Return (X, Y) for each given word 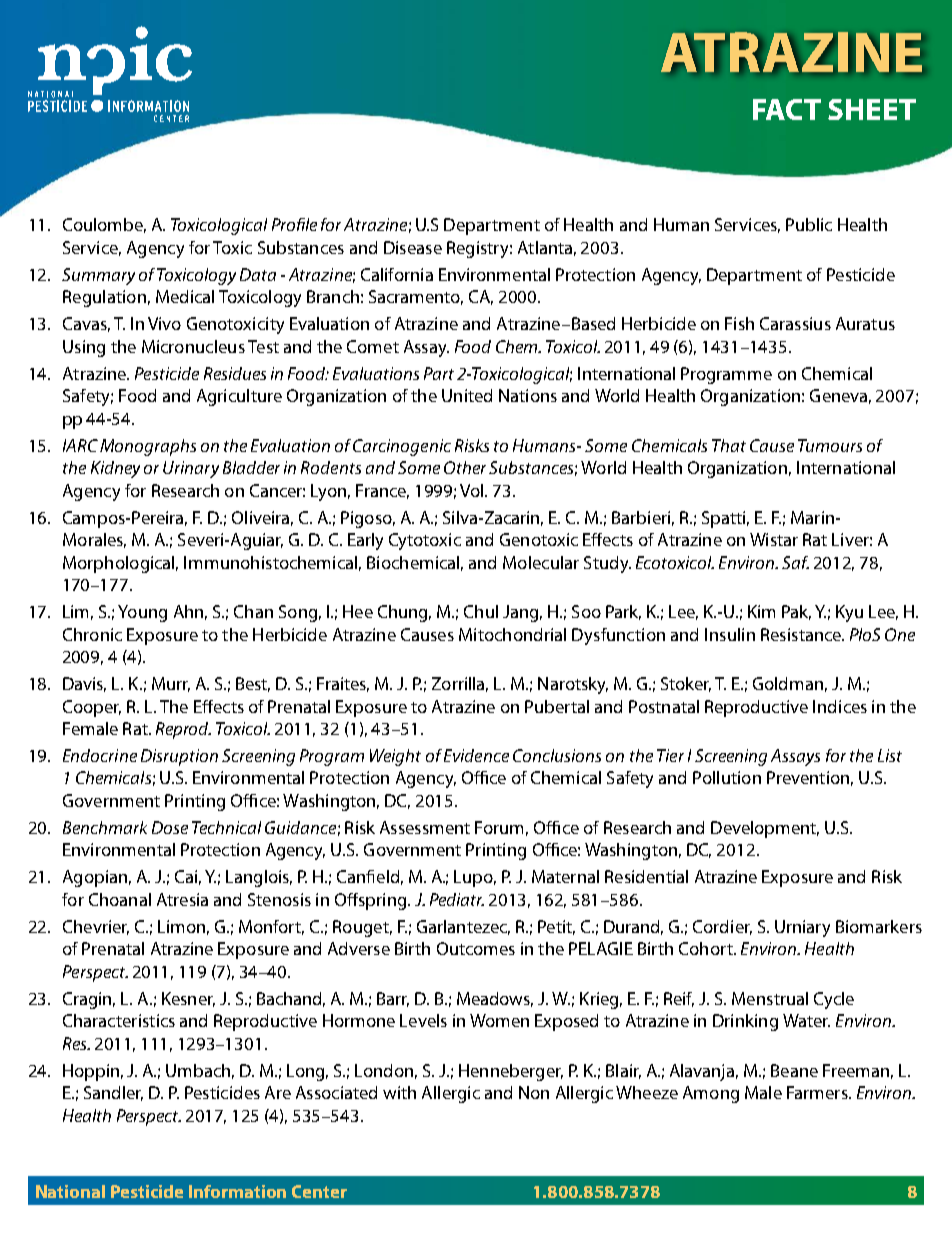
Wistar (774, 539)
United (467, 395)
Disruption (179, 757)
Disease (413, 247)
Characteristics (119, 1020)
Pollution (727, 777)
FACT (787, 109)
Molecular (541, 562)
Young (142, 613)
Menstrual (770, 998)
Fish (739, 323)
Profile (294, 224)
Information (237, 1191)
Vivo (164, 323)
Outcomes (476, 948)
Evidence (476, 755)
